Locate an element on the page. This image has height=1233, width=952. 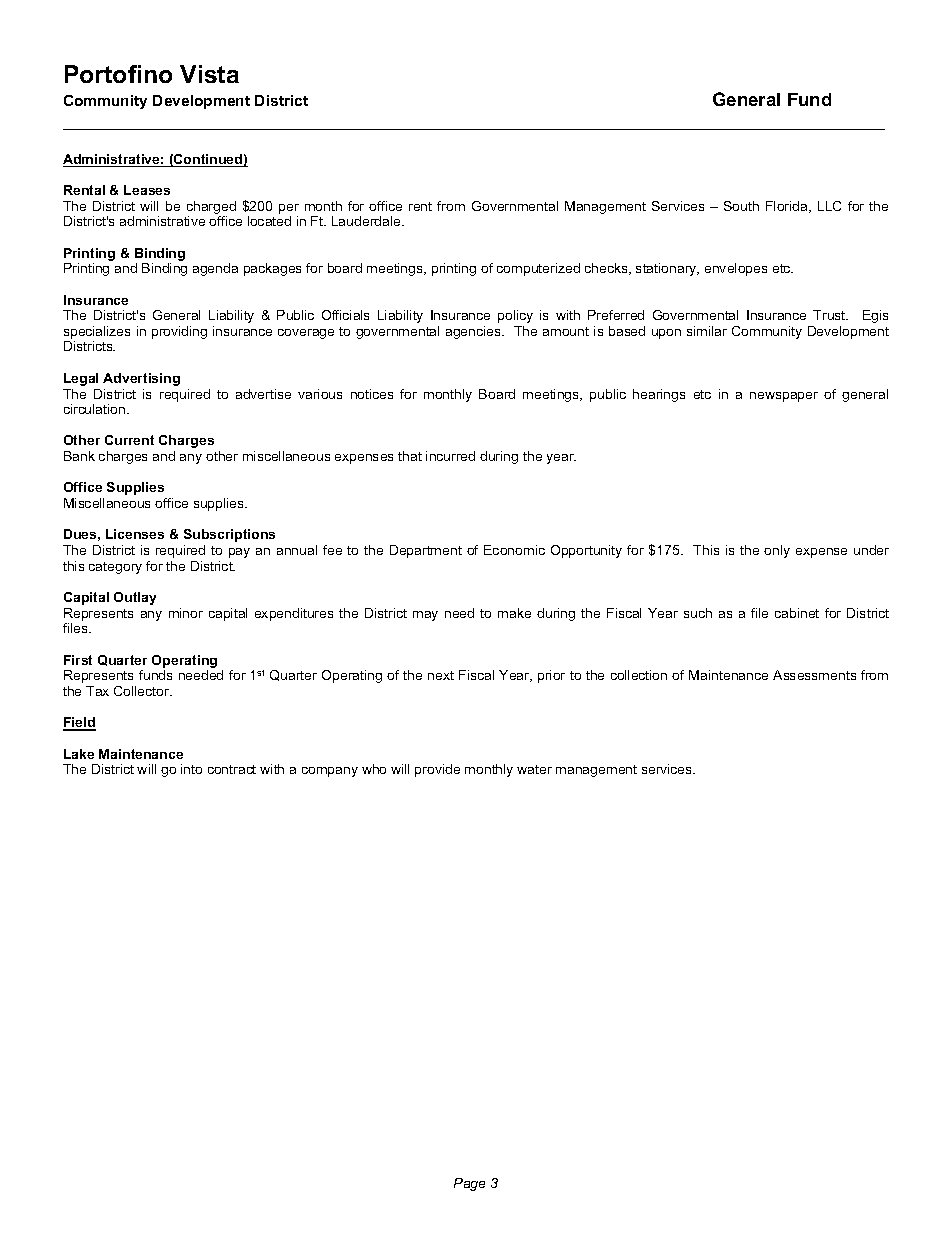
Assessments is located at coordinates (814, 675).
